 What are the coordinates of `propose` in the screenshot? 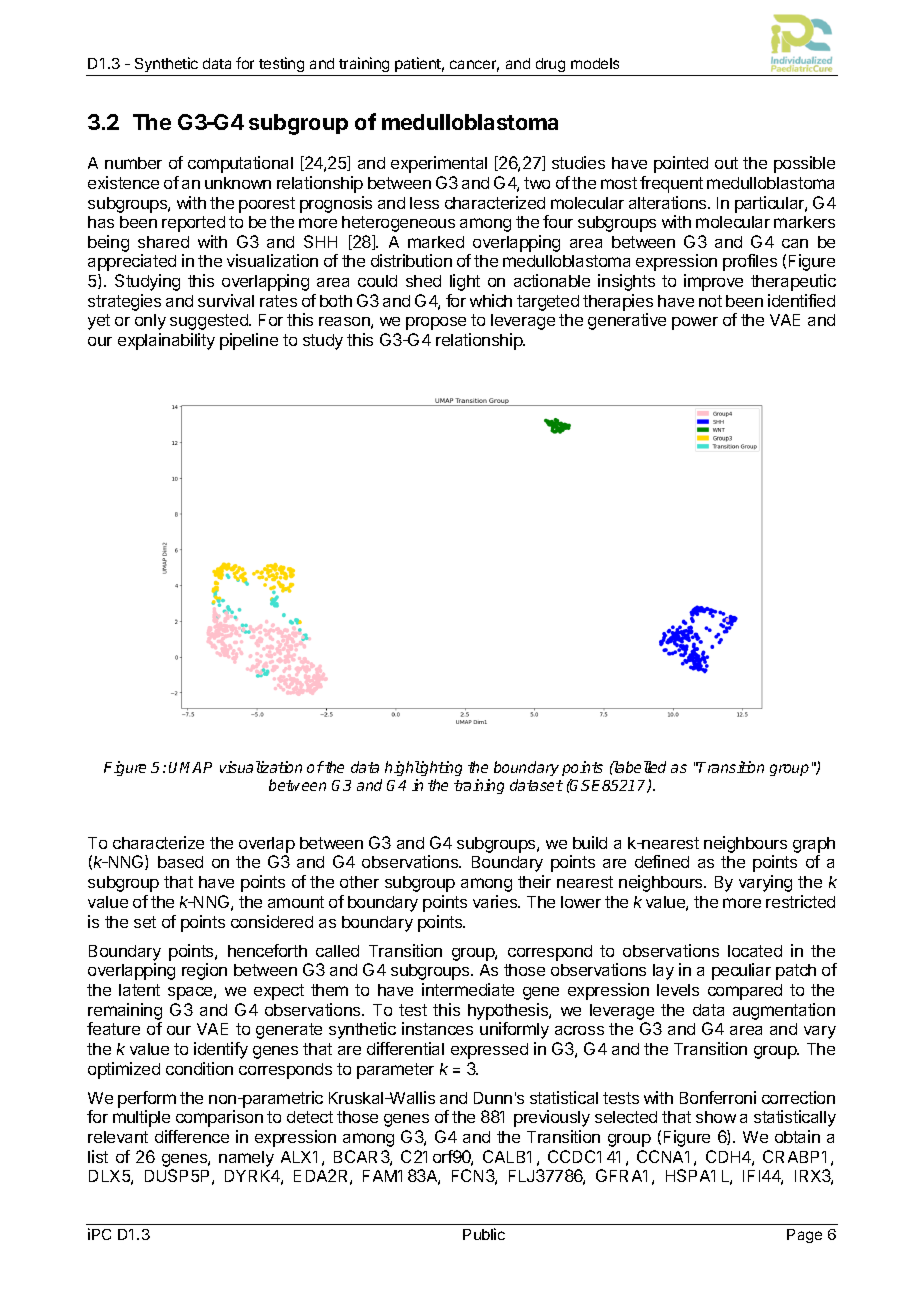 It's located at (436, 323).
